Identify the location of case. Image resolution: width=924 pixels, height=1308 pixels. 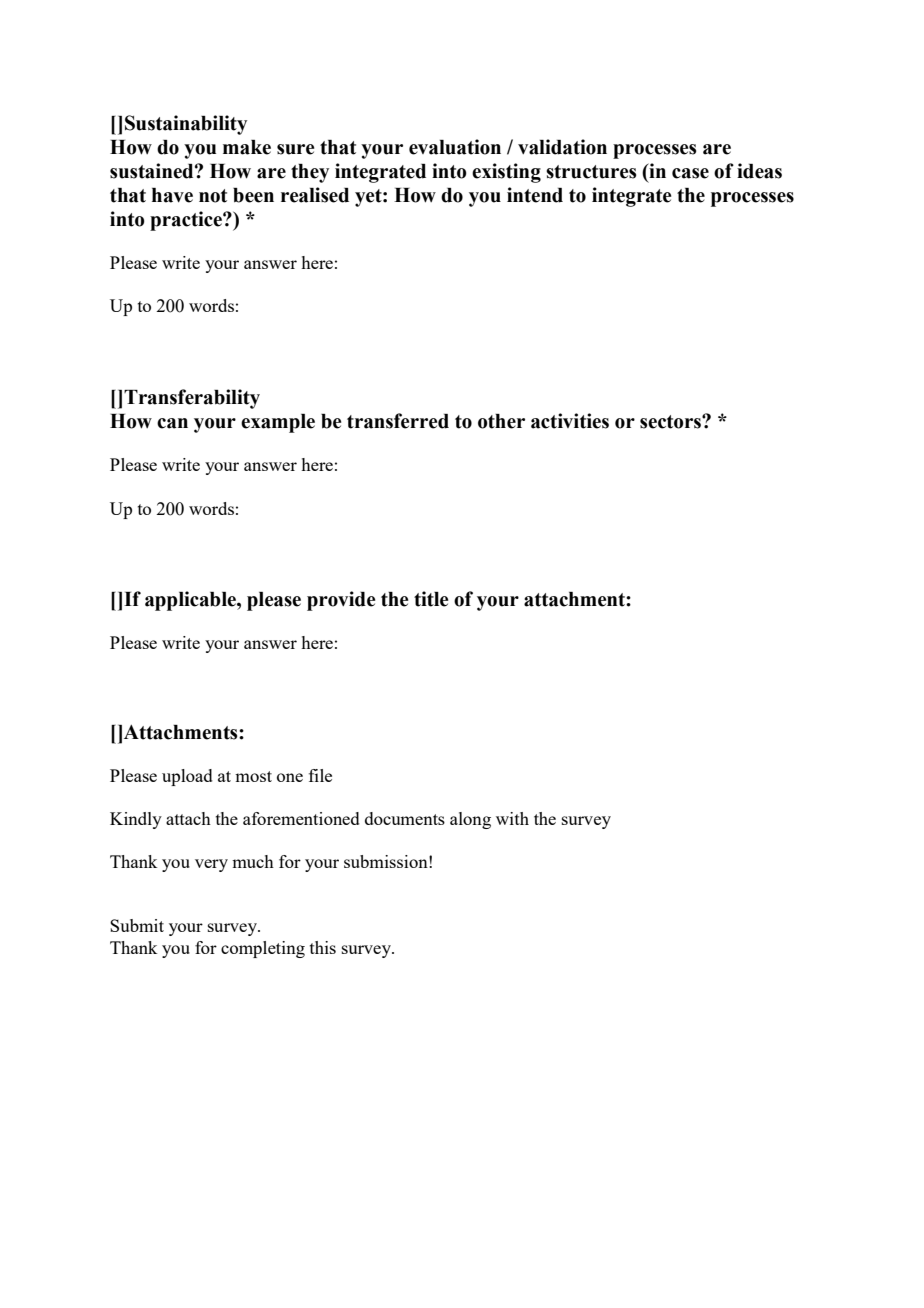
(690, 173).
